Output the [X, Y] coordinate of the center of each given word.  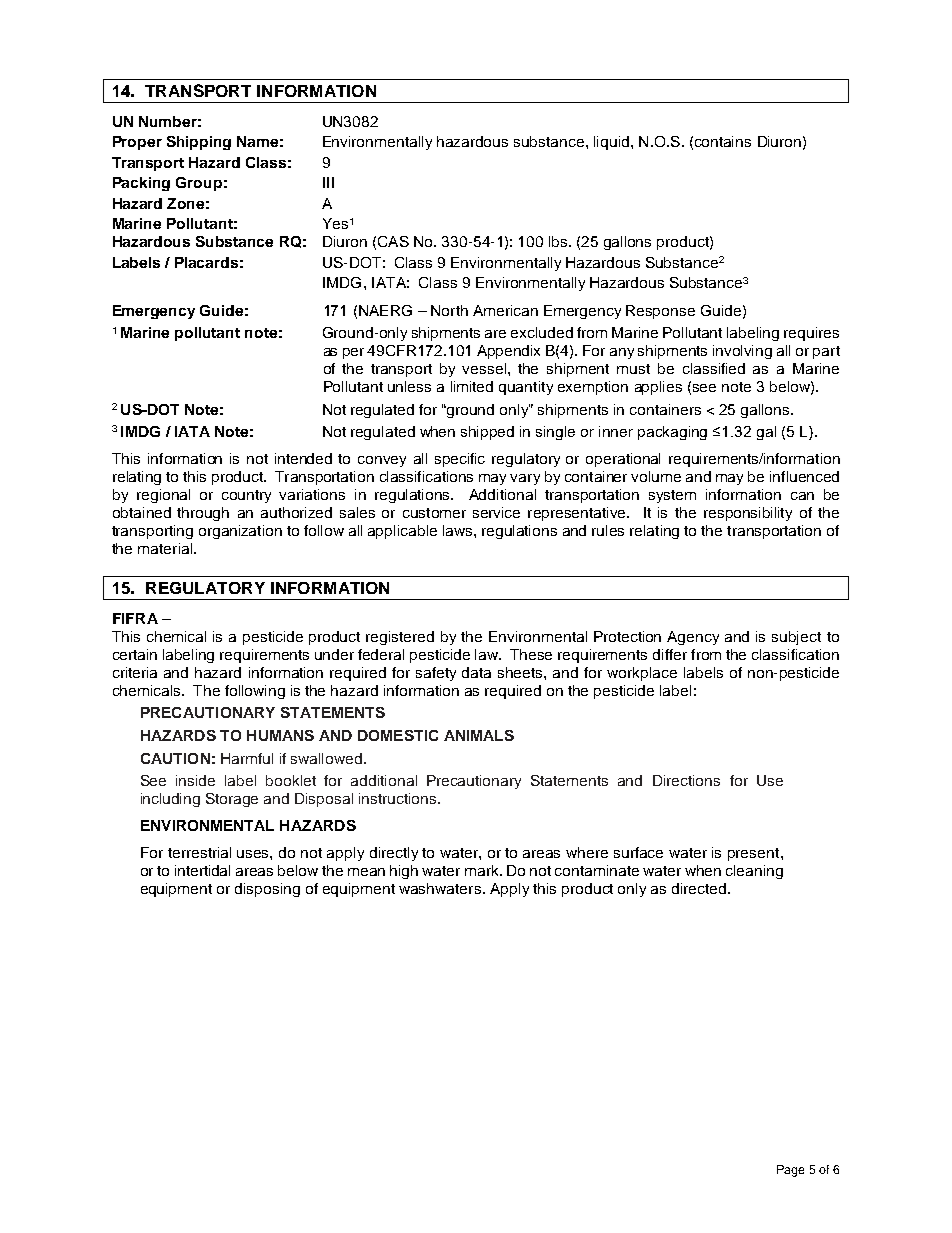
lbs [559, 241]
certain [135, 654]
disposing [267, 890]
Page [790, 1171]
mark [483, 870]
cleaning [754, 872]
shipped [487, 433]
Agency [693, 638]
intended [303, 458]
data [476, 672]
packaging [672, 433]
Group [199, 184]
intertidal [202, 870]
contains [723, 141]
